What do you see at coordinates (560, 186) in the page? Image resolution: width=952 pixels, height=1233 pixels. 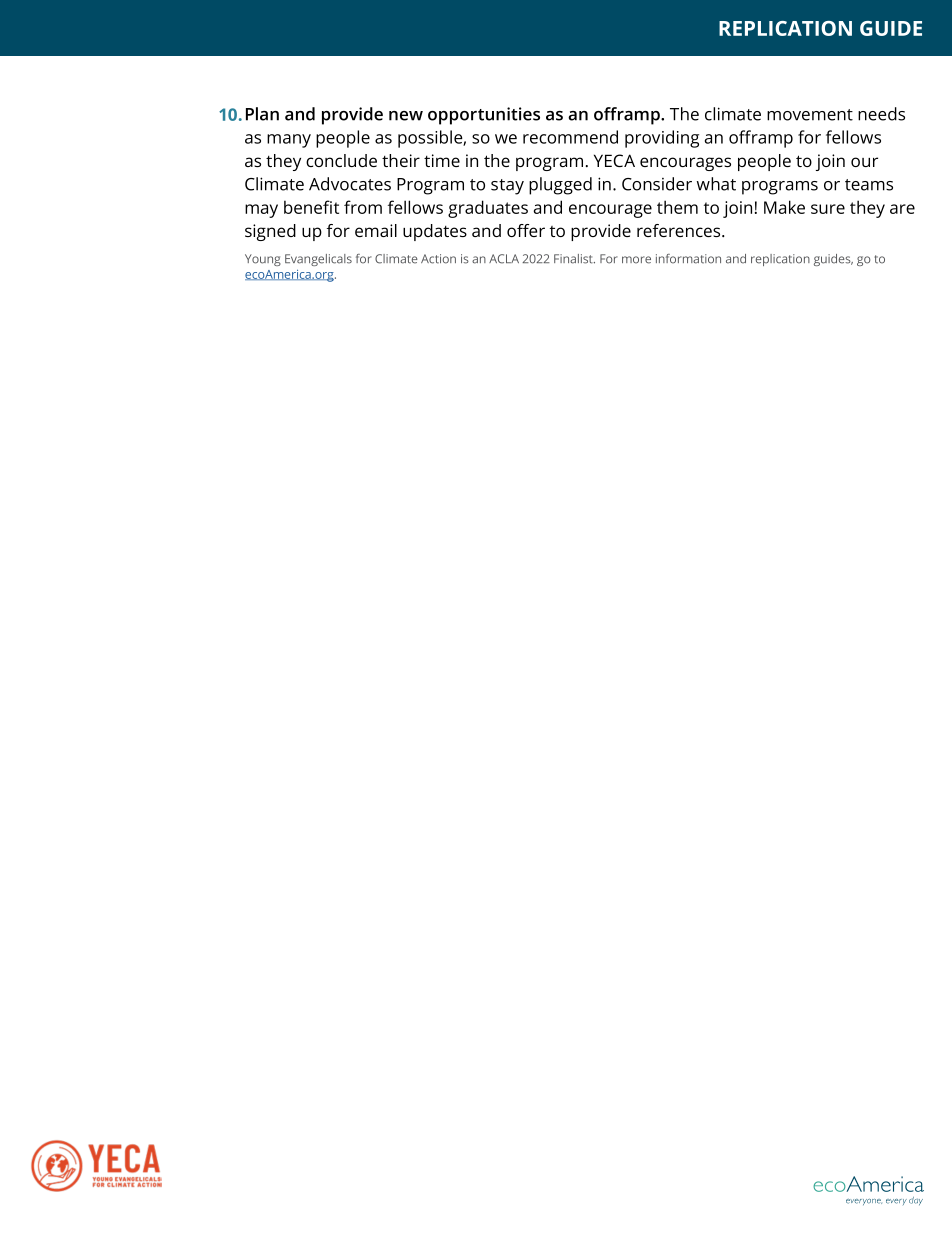 I see `plugged` at bounding box center [560, 186].
